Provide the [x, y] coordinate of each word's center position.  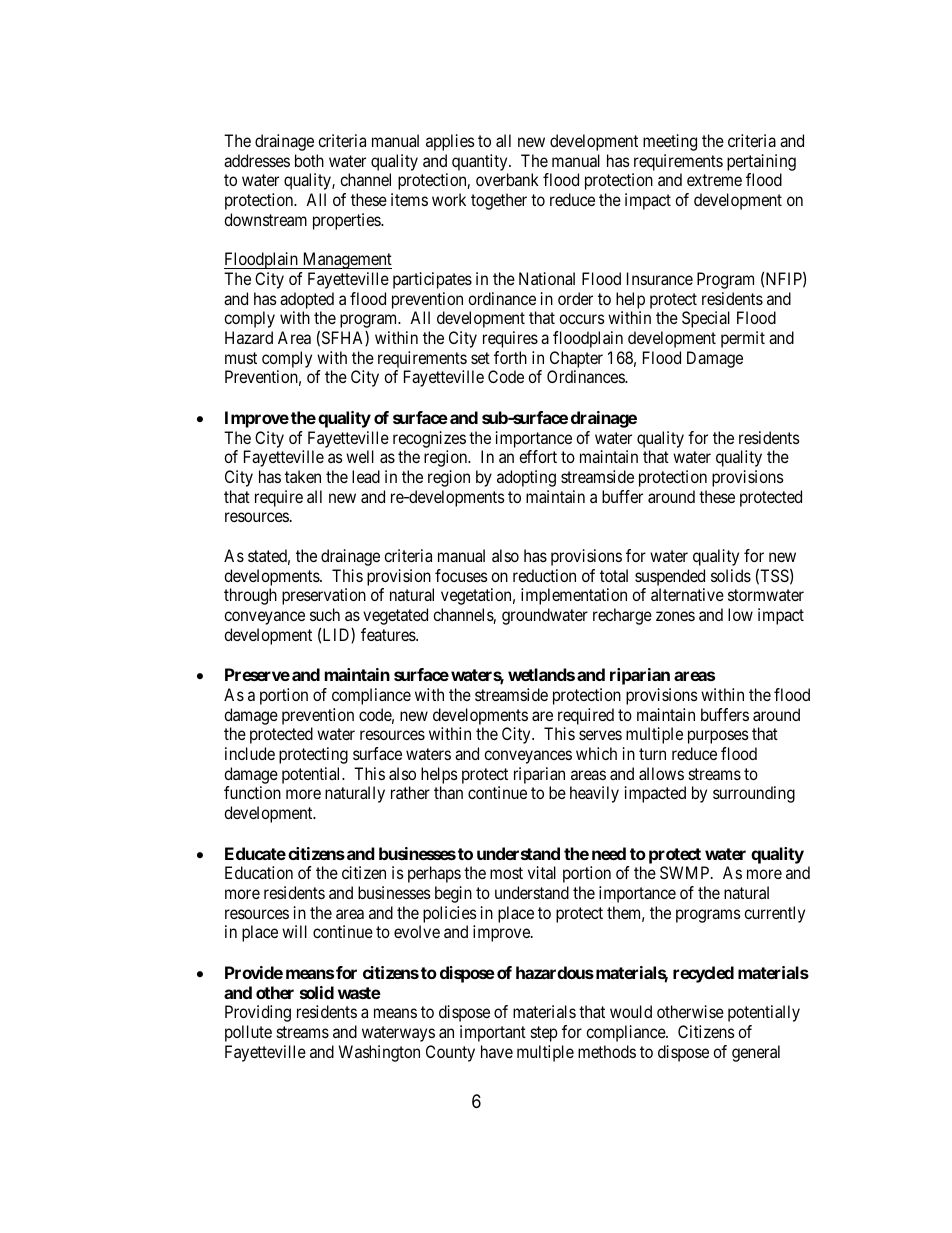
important [493, 1033]
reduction [544, 575]
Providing [258, 1013]
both [309, 160]
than [448, 792]
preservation [324, 596]
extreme [714, 180]
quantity [481, 162]
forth [510, 357]
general [756, 1053]
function [252, 792]
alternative [687, 594]
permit [743, 339]
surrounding [754, 794]
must [241, 358]
